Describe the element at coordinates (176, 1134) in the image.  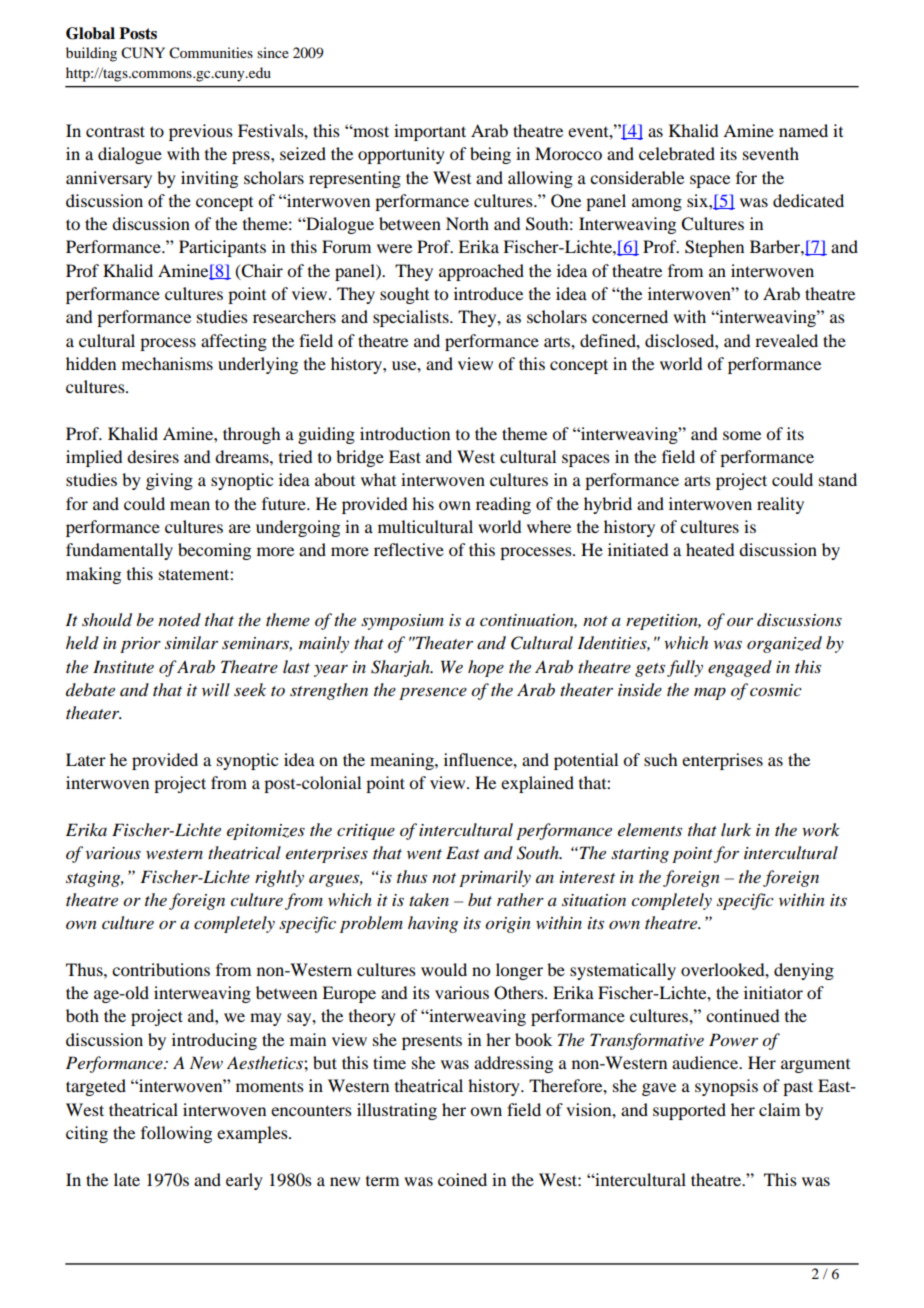
I see `following` at that location.
